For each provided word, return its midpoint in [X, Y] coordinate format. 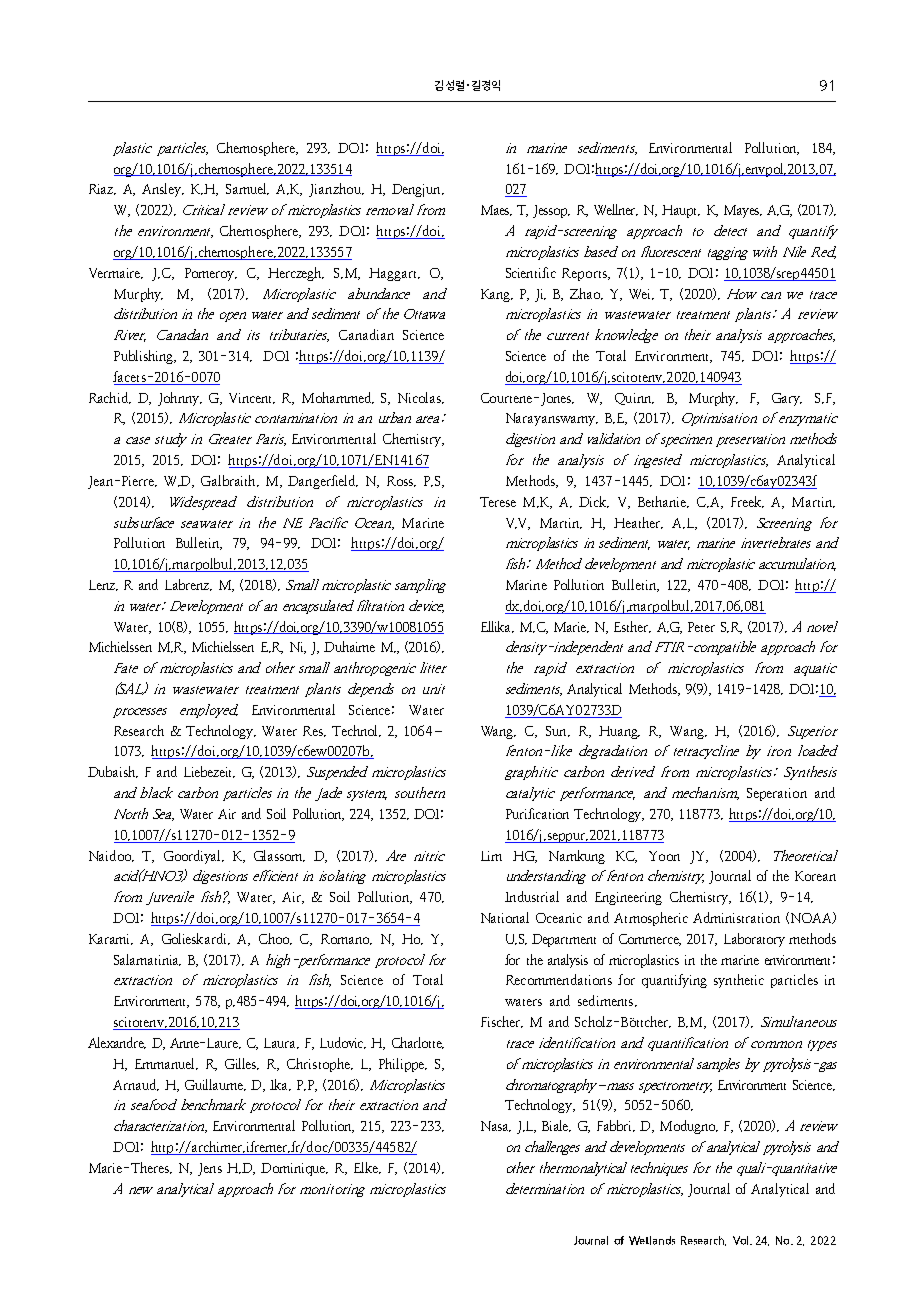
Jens [210, 1169]
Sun [558, 731]
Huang [619, 732]
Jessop [551, 211]
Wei [641, 294]
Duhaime [349, 646]
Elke [367, 1168]
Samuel [247, 189]
